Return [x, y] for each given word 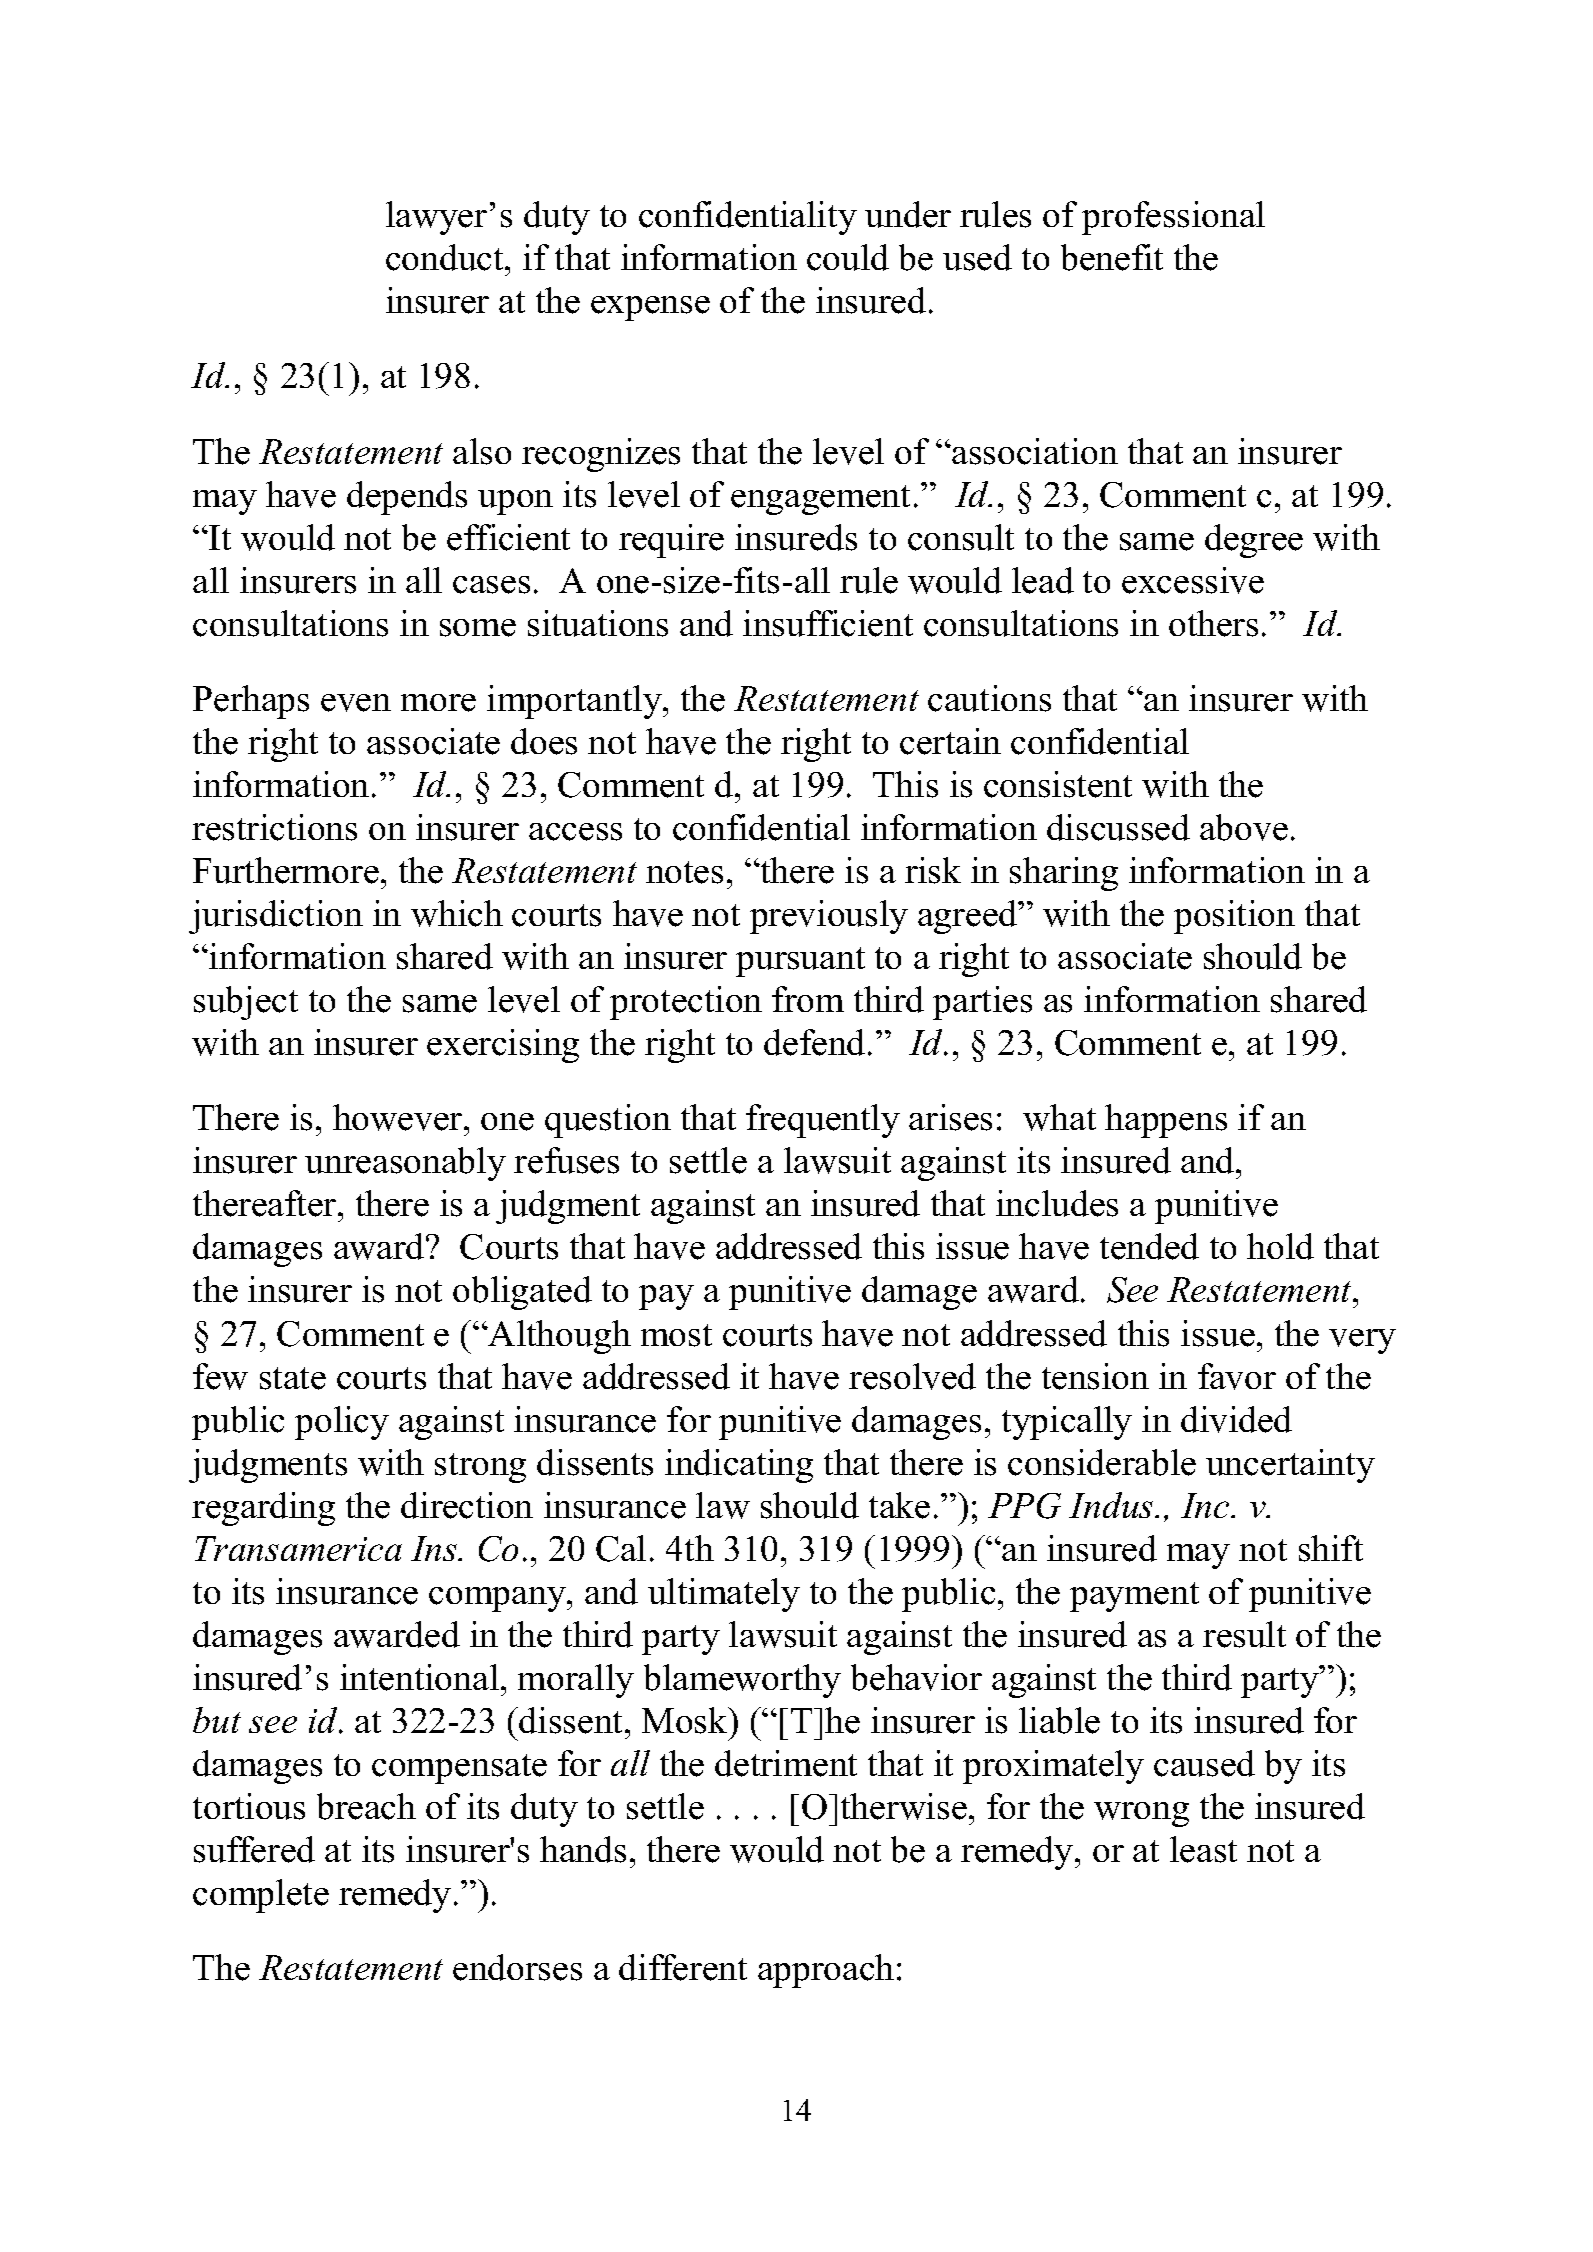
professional [1173, 218]
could [848, 257]
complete [261, 1896]
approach [826, 1971]
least [1203, 1849]
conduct [446, 257]
